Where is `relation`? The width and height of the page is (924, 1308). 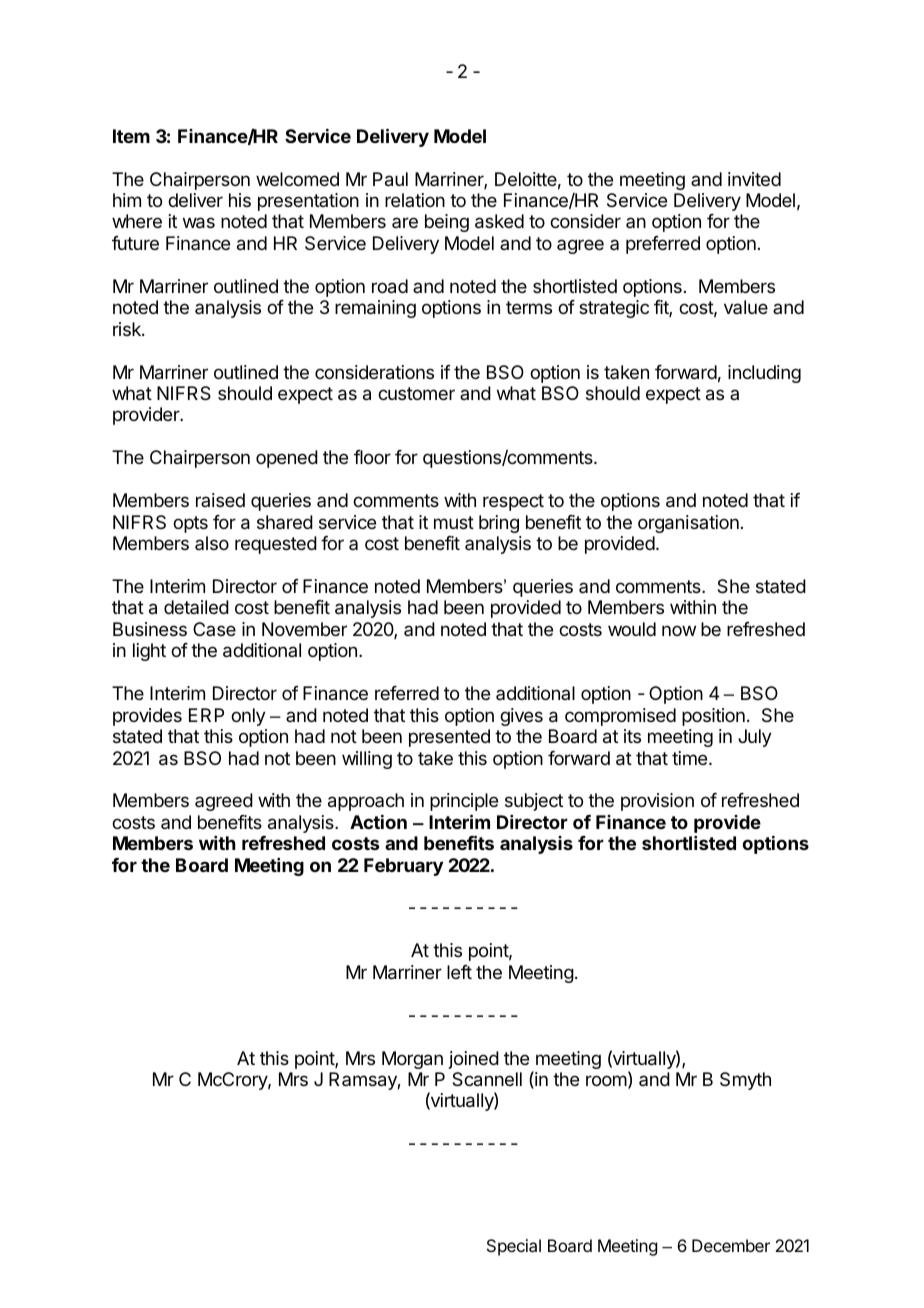
relation is located at coordinates (415, 200).
